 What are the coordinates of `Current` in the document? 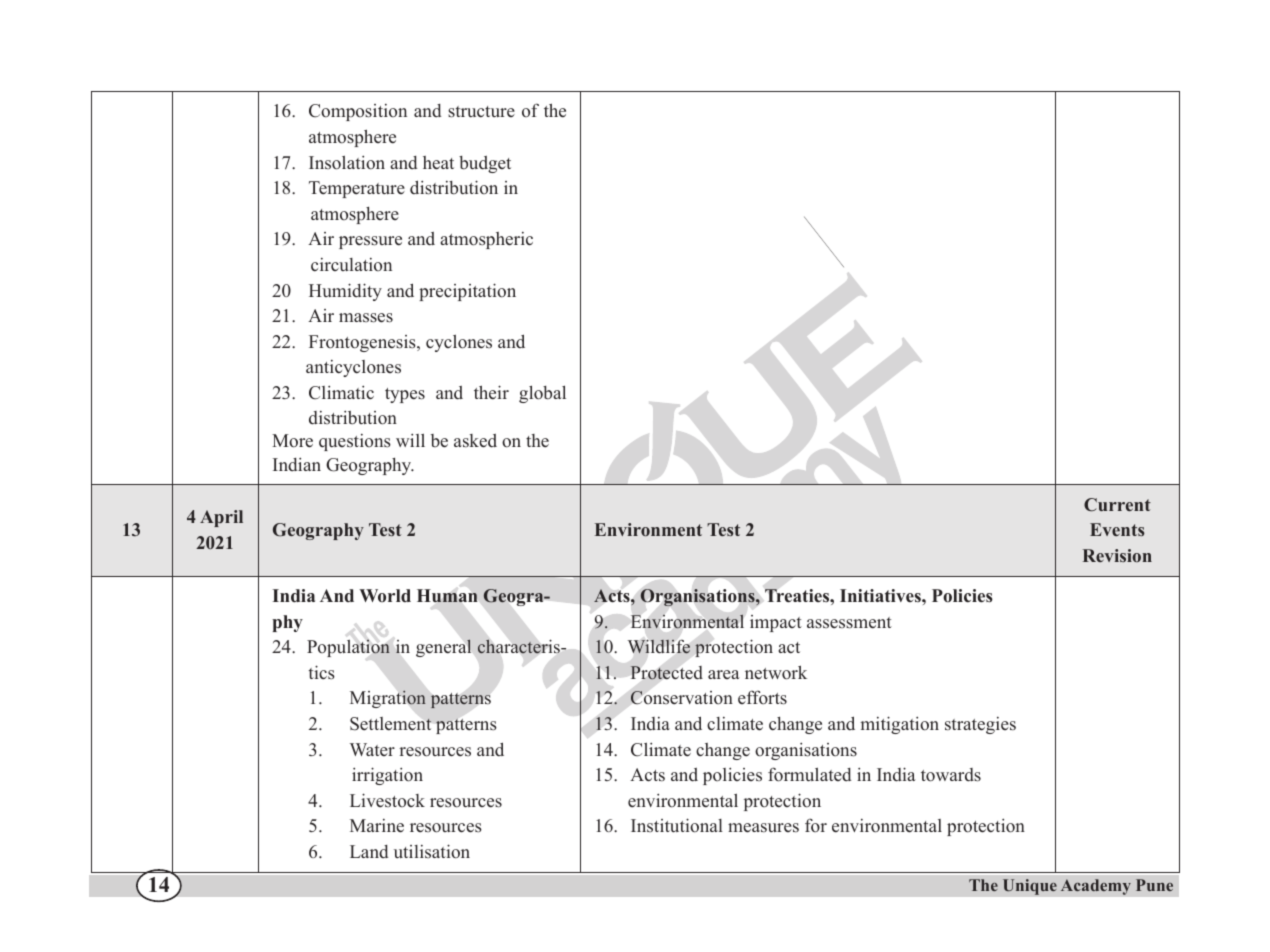 It's located at (1117, 505).
